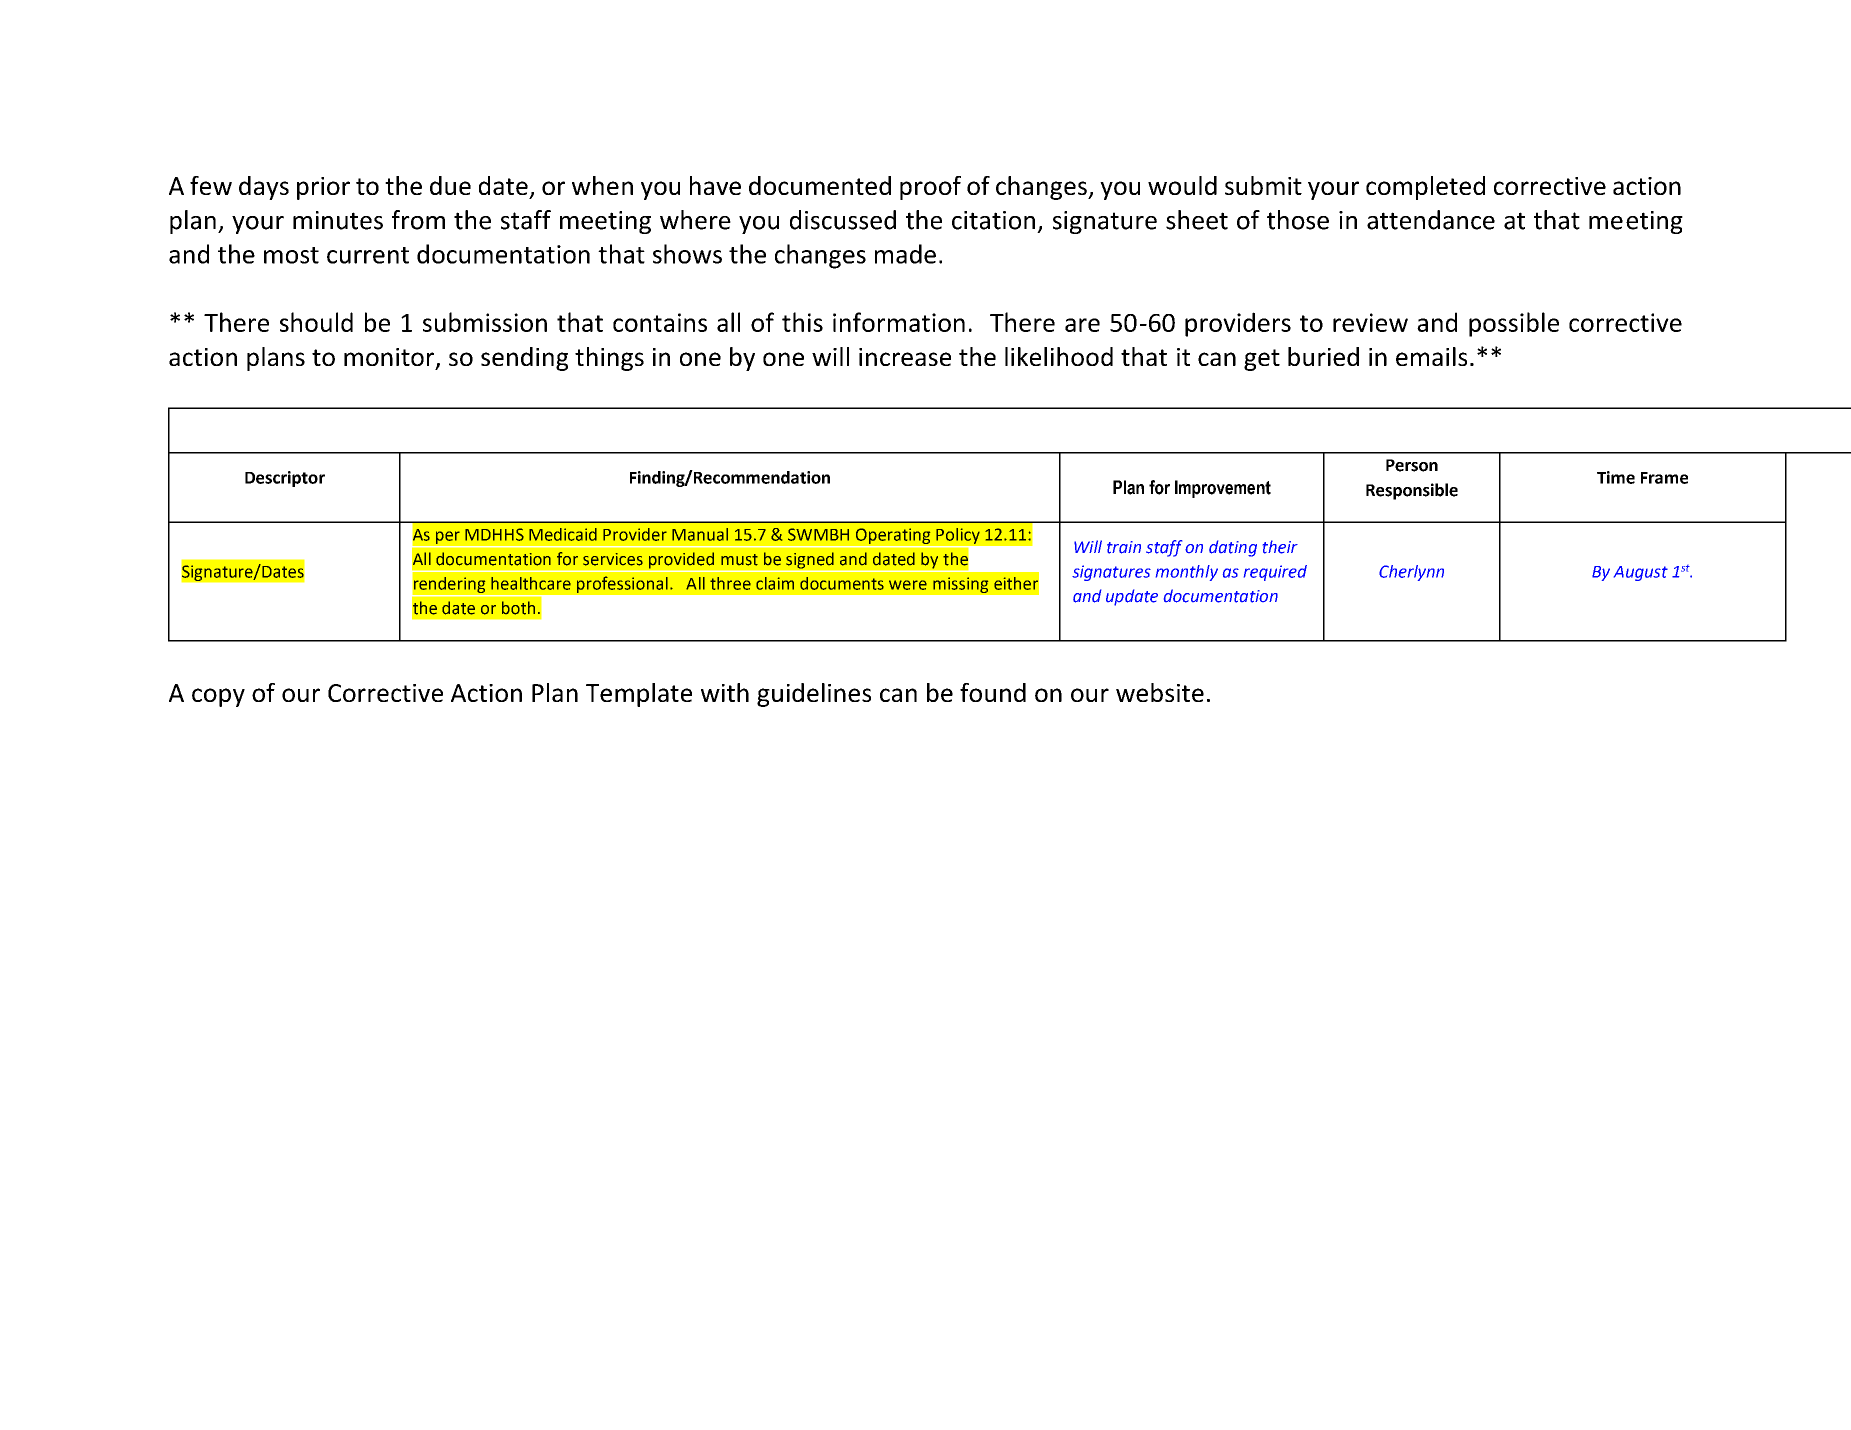 The image size is (1851, 1430). What do you see at coordinates (1641, 573) in the screenshot?
I see `August` at bounding box center [1641, 573].
